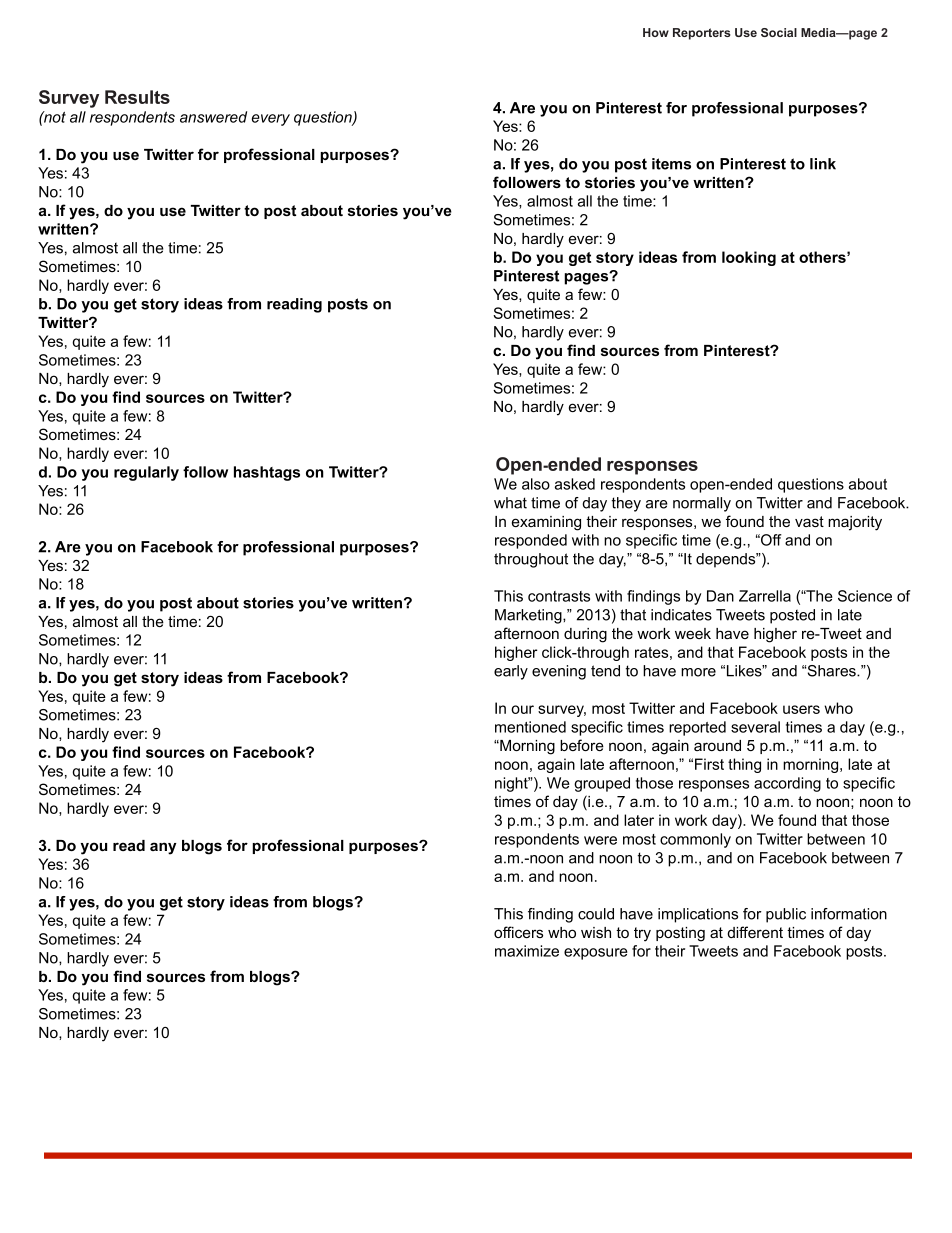 This page has width=952, height=1233. What do you see at coordinates (510, 503) in the page?
I see `what` at bounding box center [510, 503].
